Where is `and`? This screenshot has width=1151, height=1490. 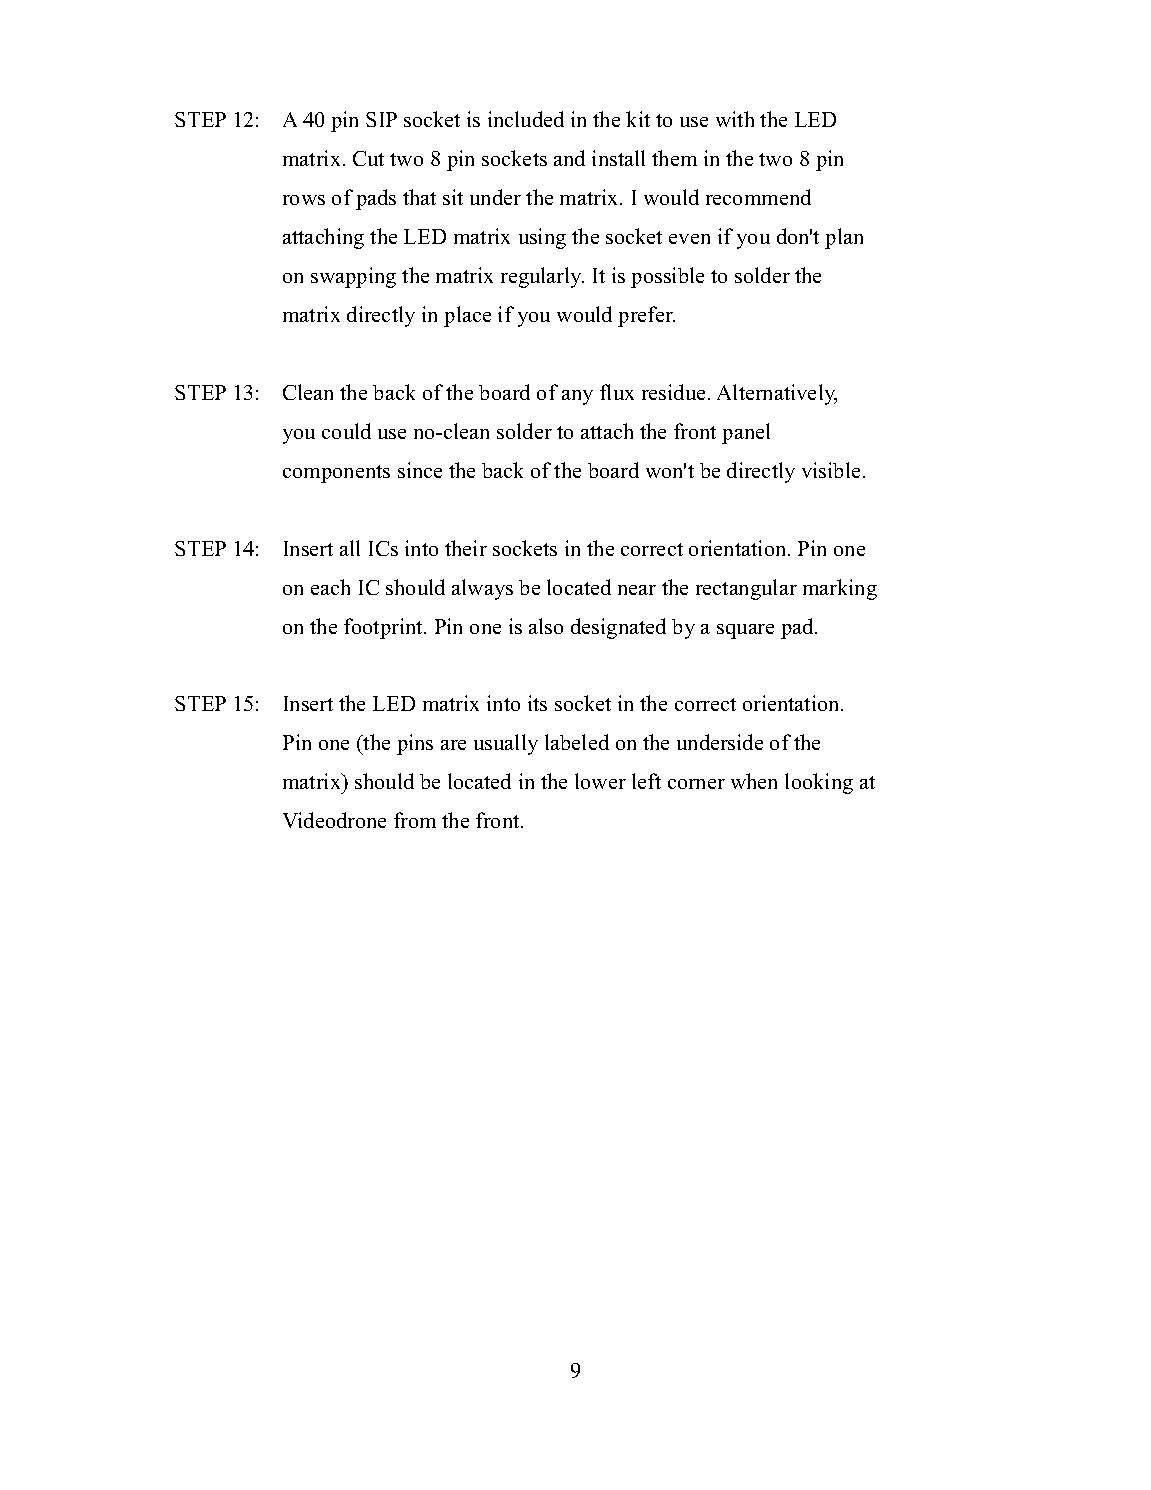 and is located at coordinates (569, 158).
